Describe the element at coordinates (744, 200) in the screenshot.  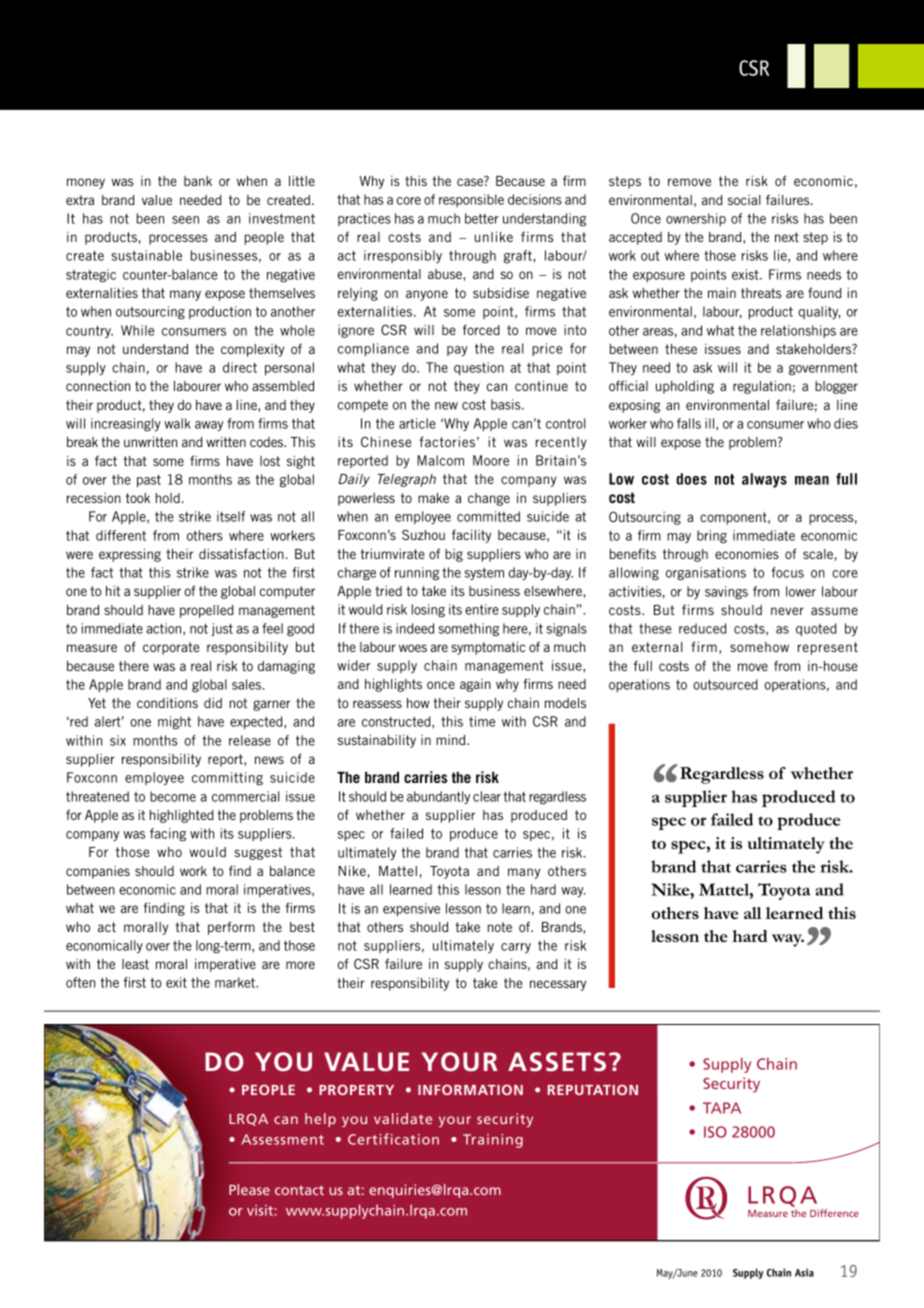
I see `social` at that location.
